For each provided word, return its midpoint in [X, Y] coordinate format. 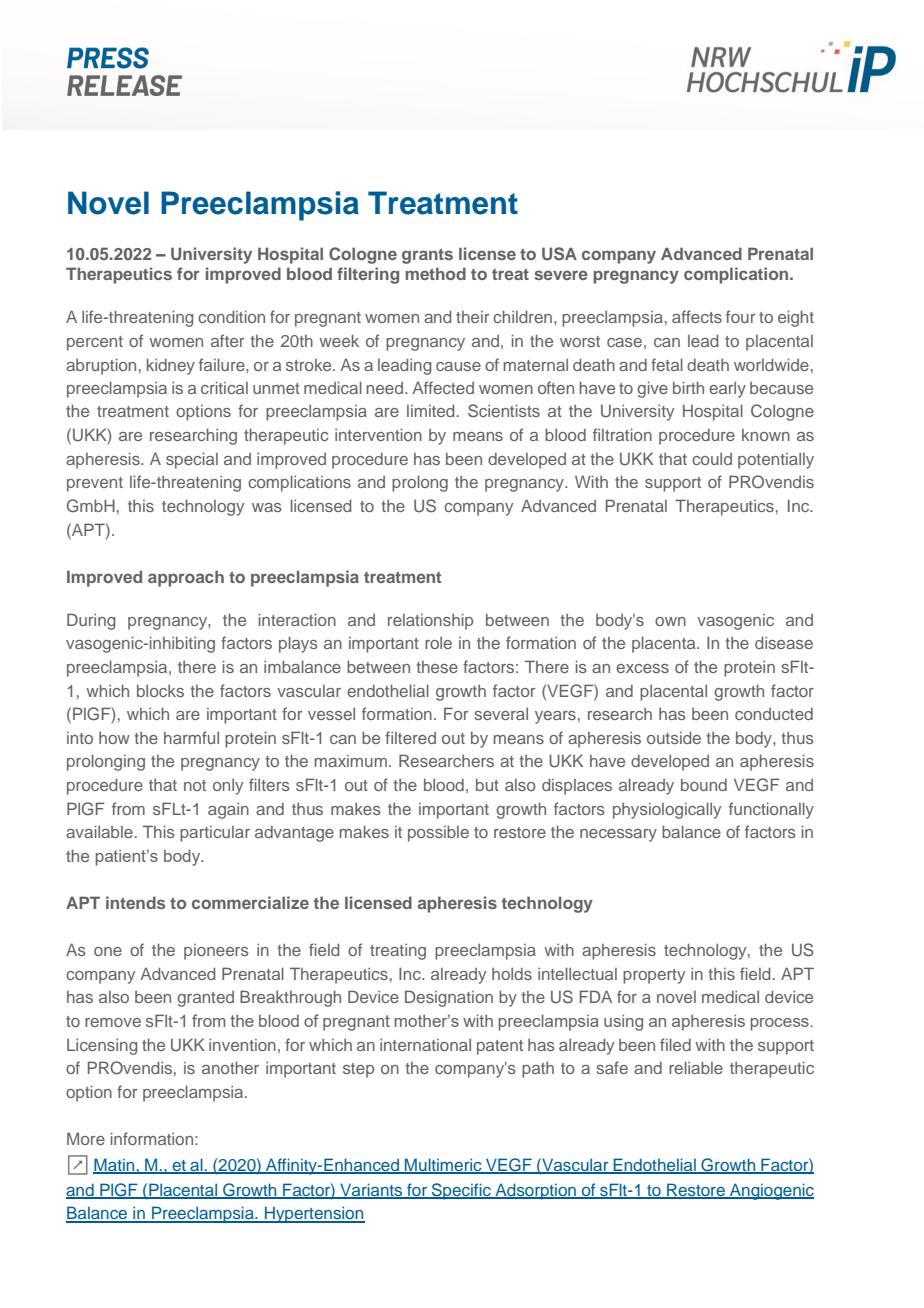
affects [697, 316]
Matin [115, 1165]
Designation [449, 998]
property [654, 976]
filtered [410, 737]
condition [231, 316]
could [712, 459]
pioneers [216, 952]
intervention [378, 434]
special [192, 460]
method [435, 273]
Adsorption [535, 1191]
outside [674, 737]
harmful [191, 737]
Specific [461, 1191]
